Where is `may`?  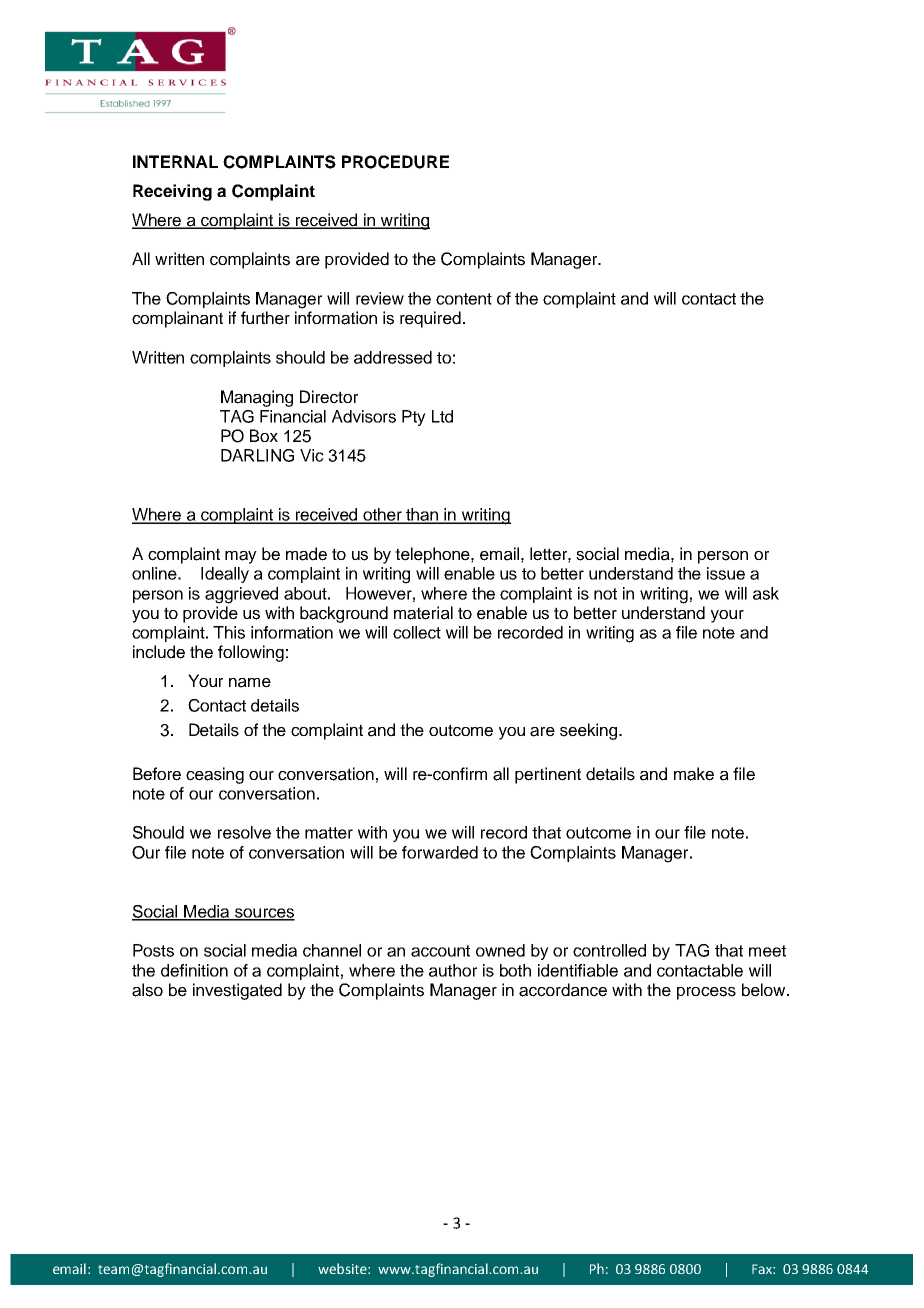 may is located at coordinates (241, 557).
